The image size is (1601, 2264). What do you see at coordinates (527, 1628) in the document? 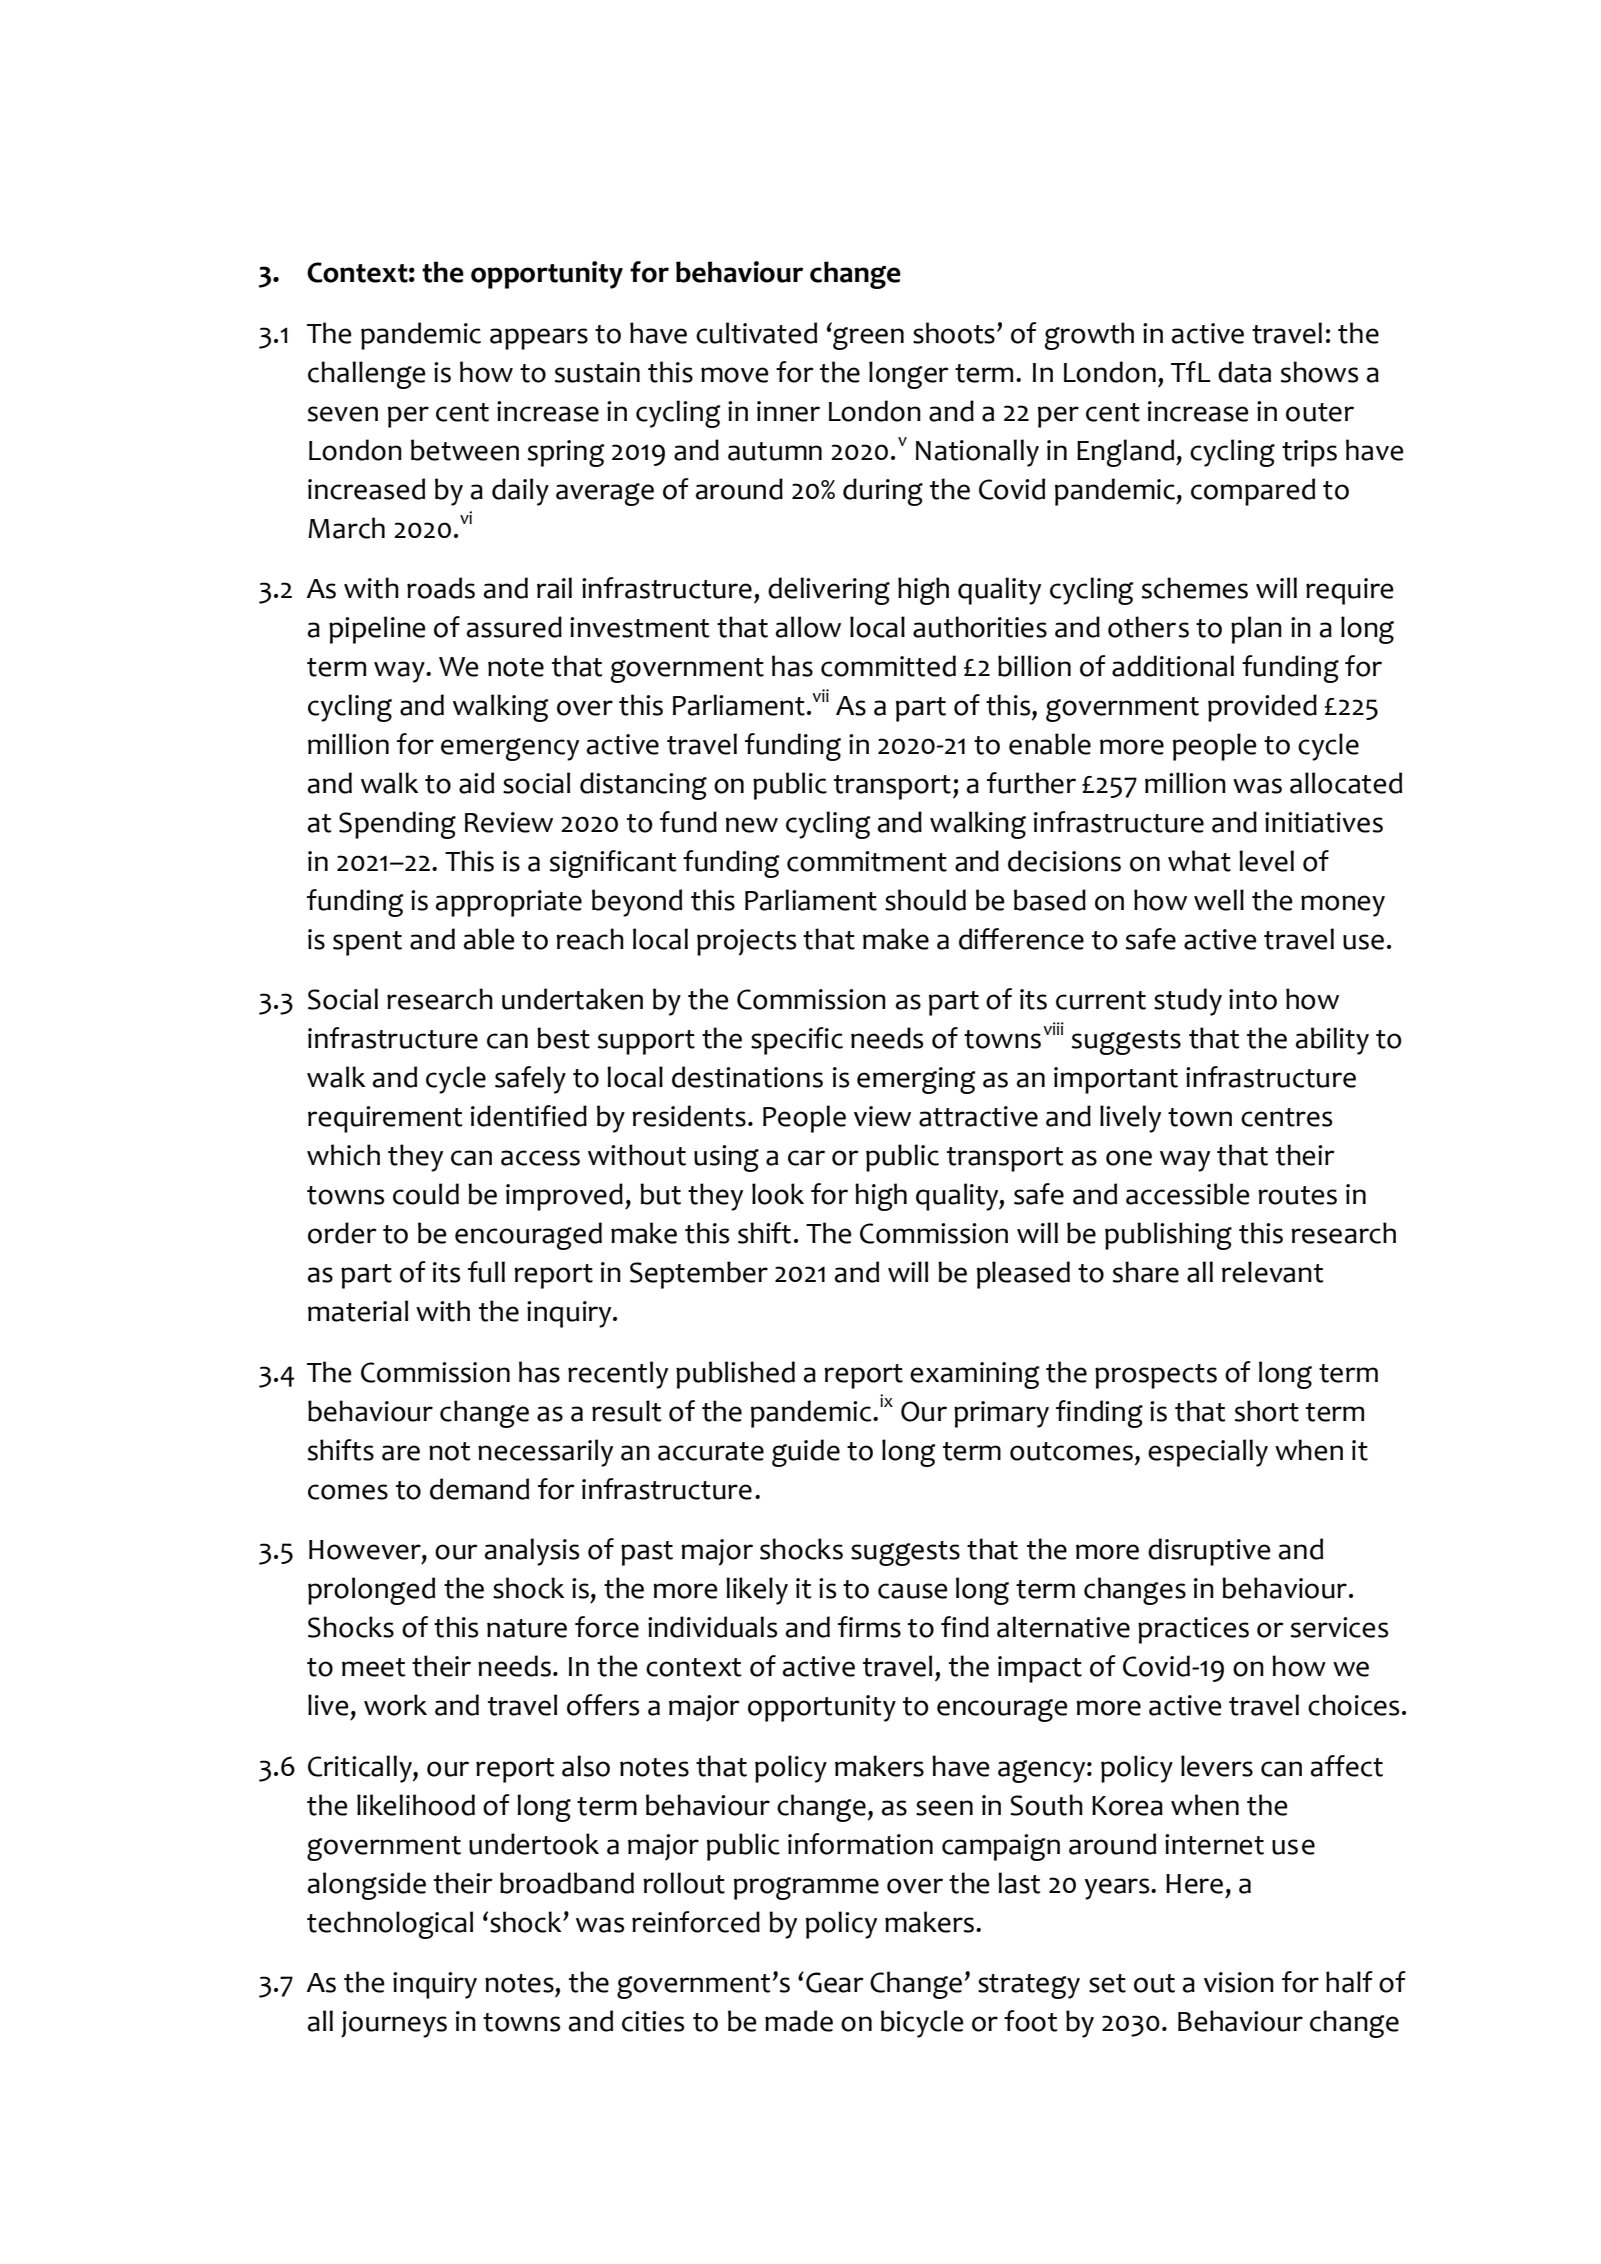
I see `nature` at bounding box center [527, 1628].
